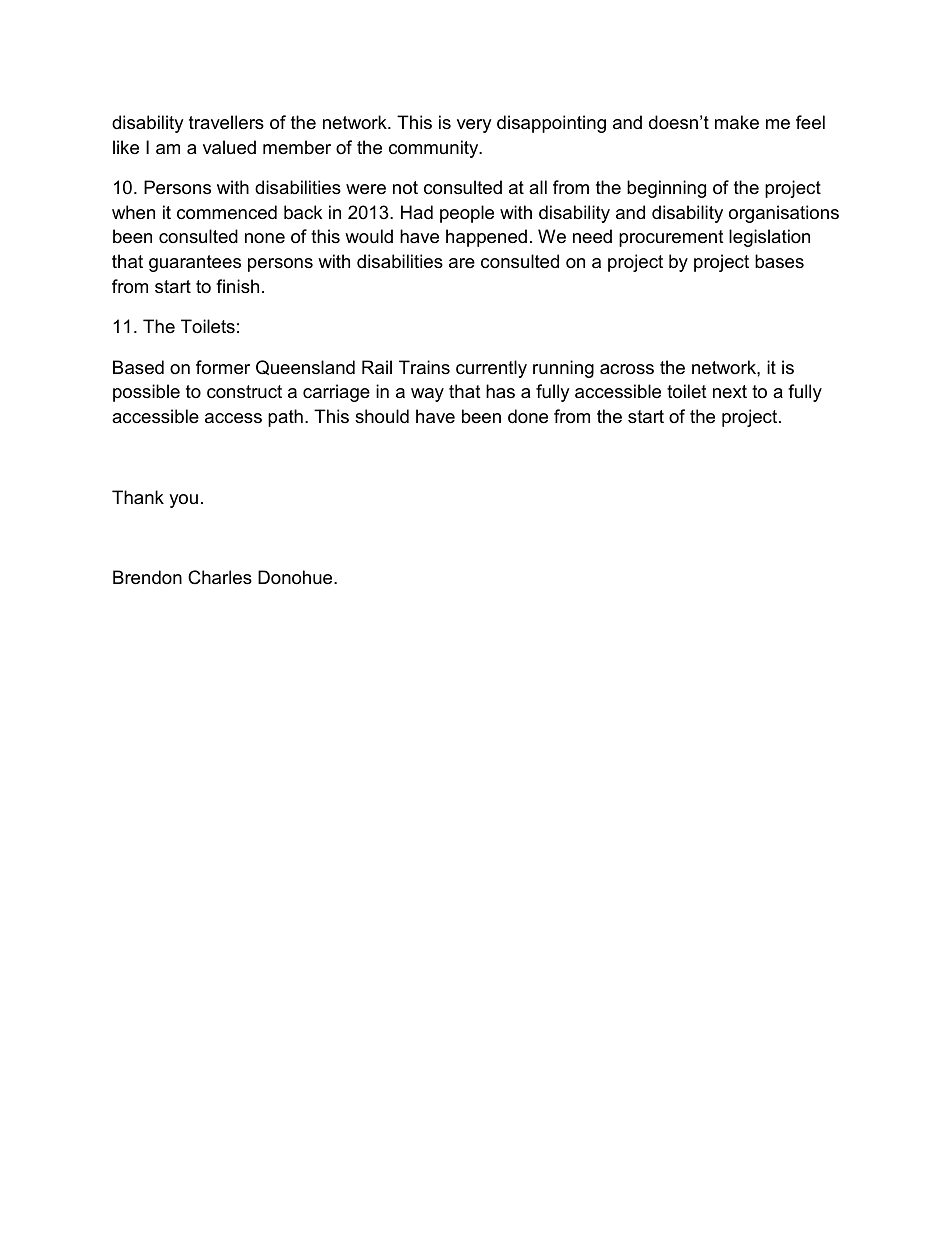  What do you see at coordinates (220, 577) in the image?
I see `Charles` at bounding box center [220, 577].
